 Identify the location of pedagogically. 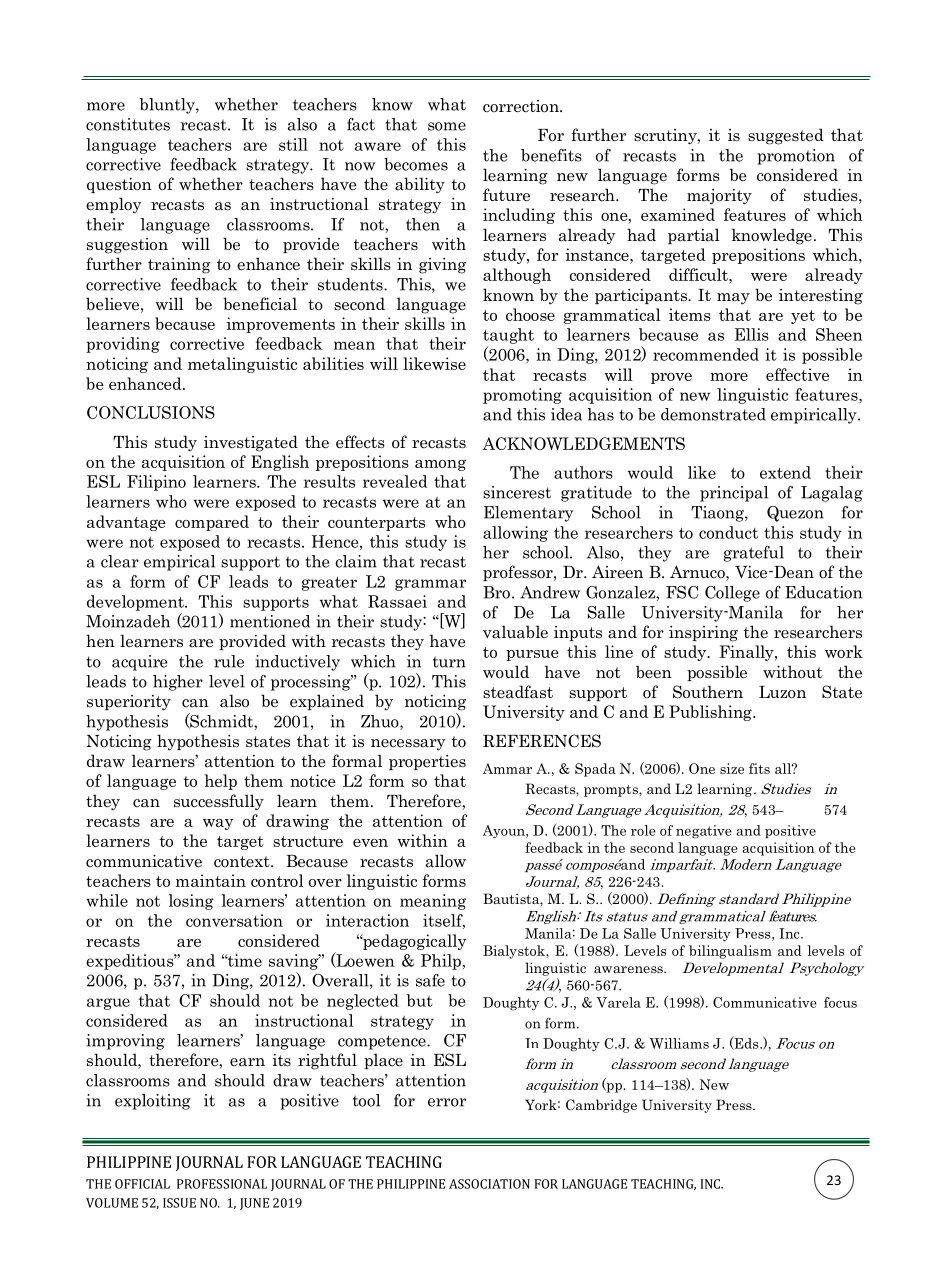
(414, 942).
